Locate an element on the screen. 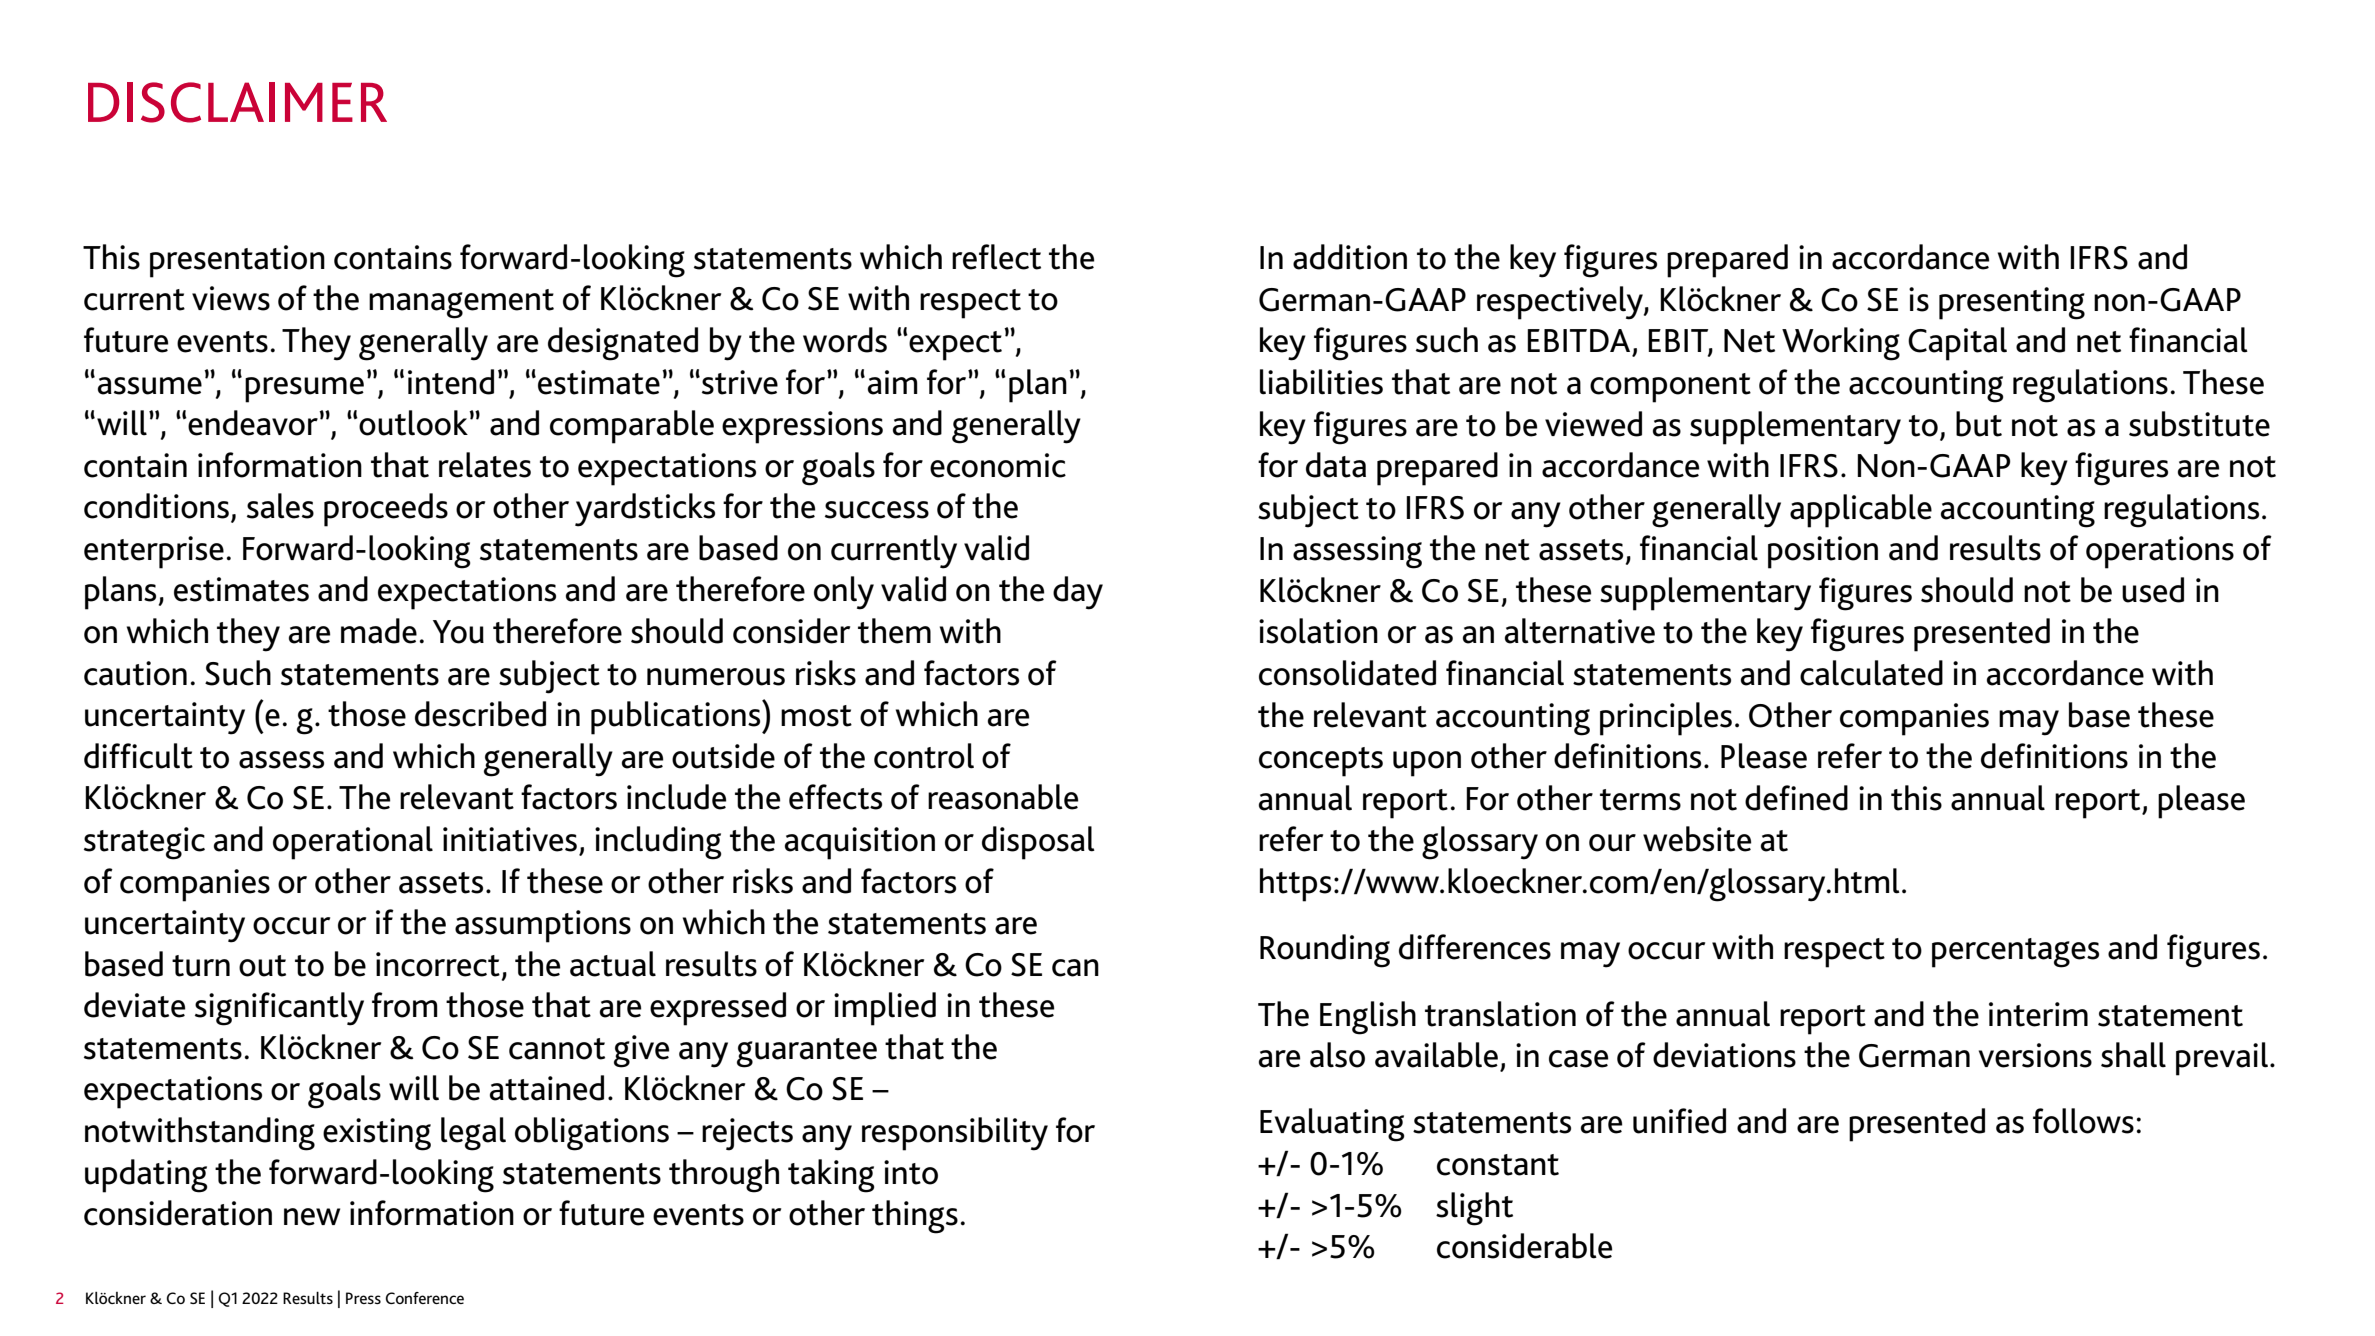  DISCLAIMER is located at coordinates (237, 102).
